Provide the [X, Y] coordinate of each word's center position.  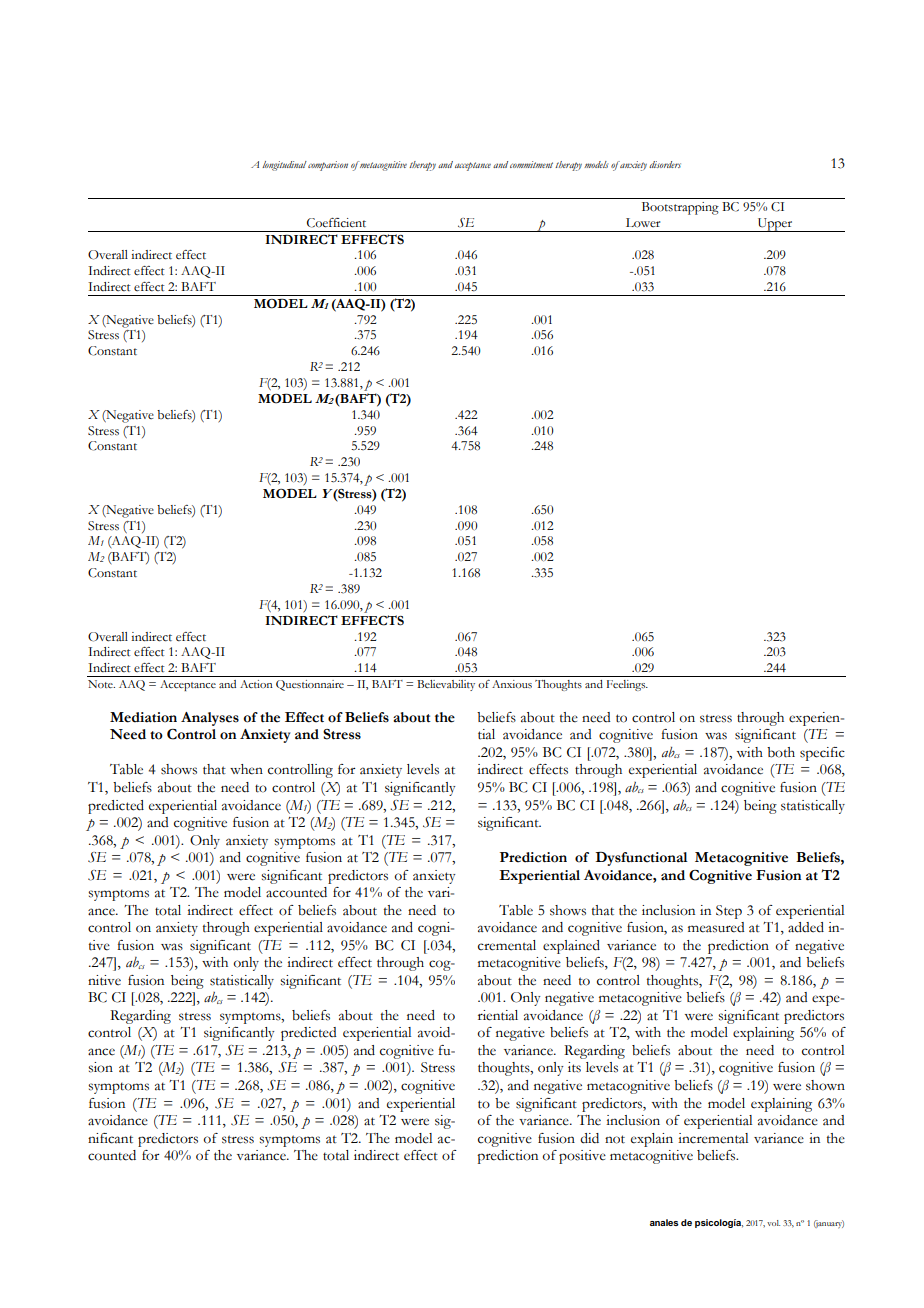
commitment [531, 164]
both [781, 752]
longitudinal [284, 166]
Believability [446, 685]
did [589, 1138]
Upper [775, 225]
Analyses [210, 719]
